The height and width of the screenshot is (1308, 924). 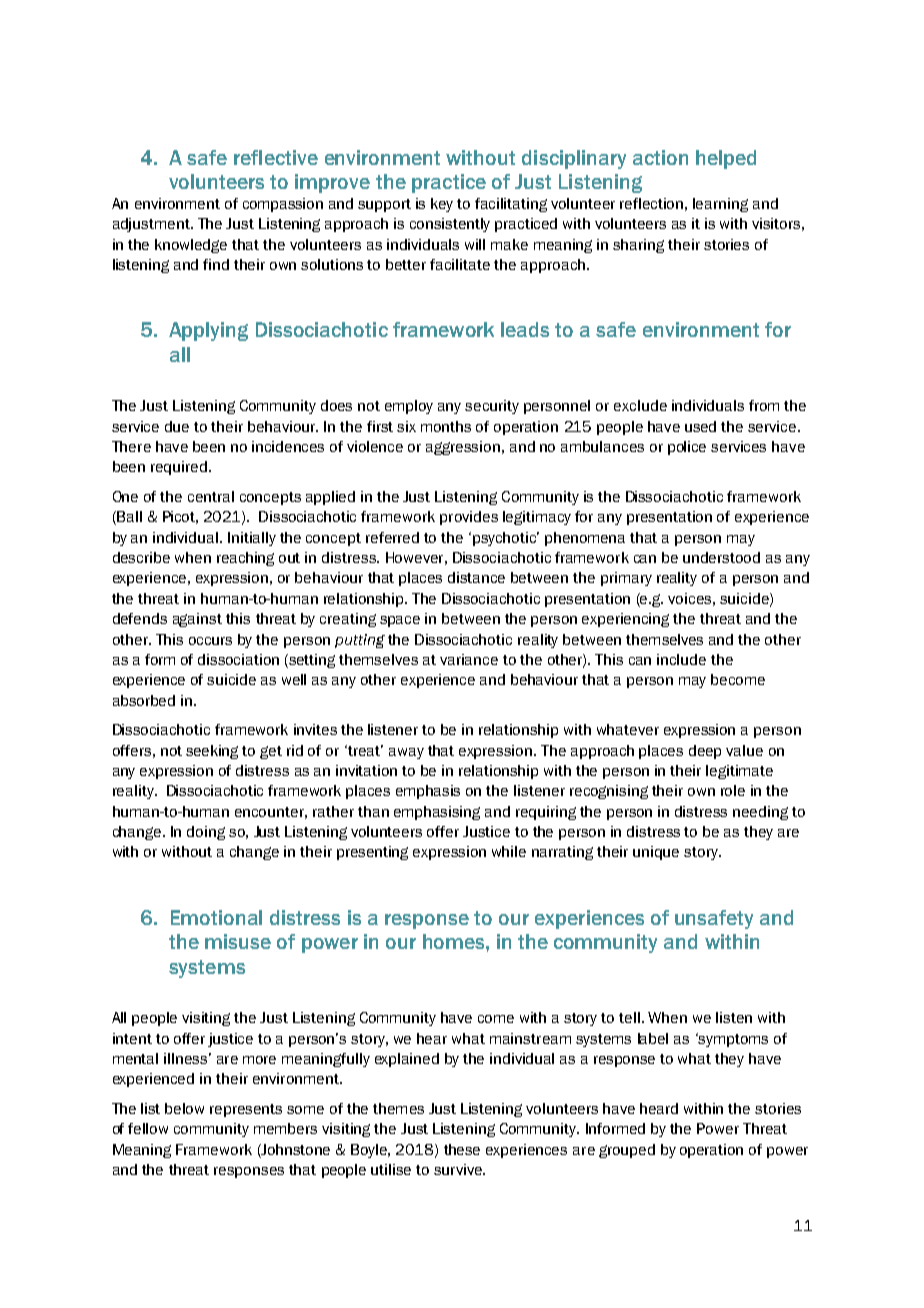 What do you see at coordinates (184, 1108) in the screenshot?
I see `below` at bounding box center [184, 1108].
